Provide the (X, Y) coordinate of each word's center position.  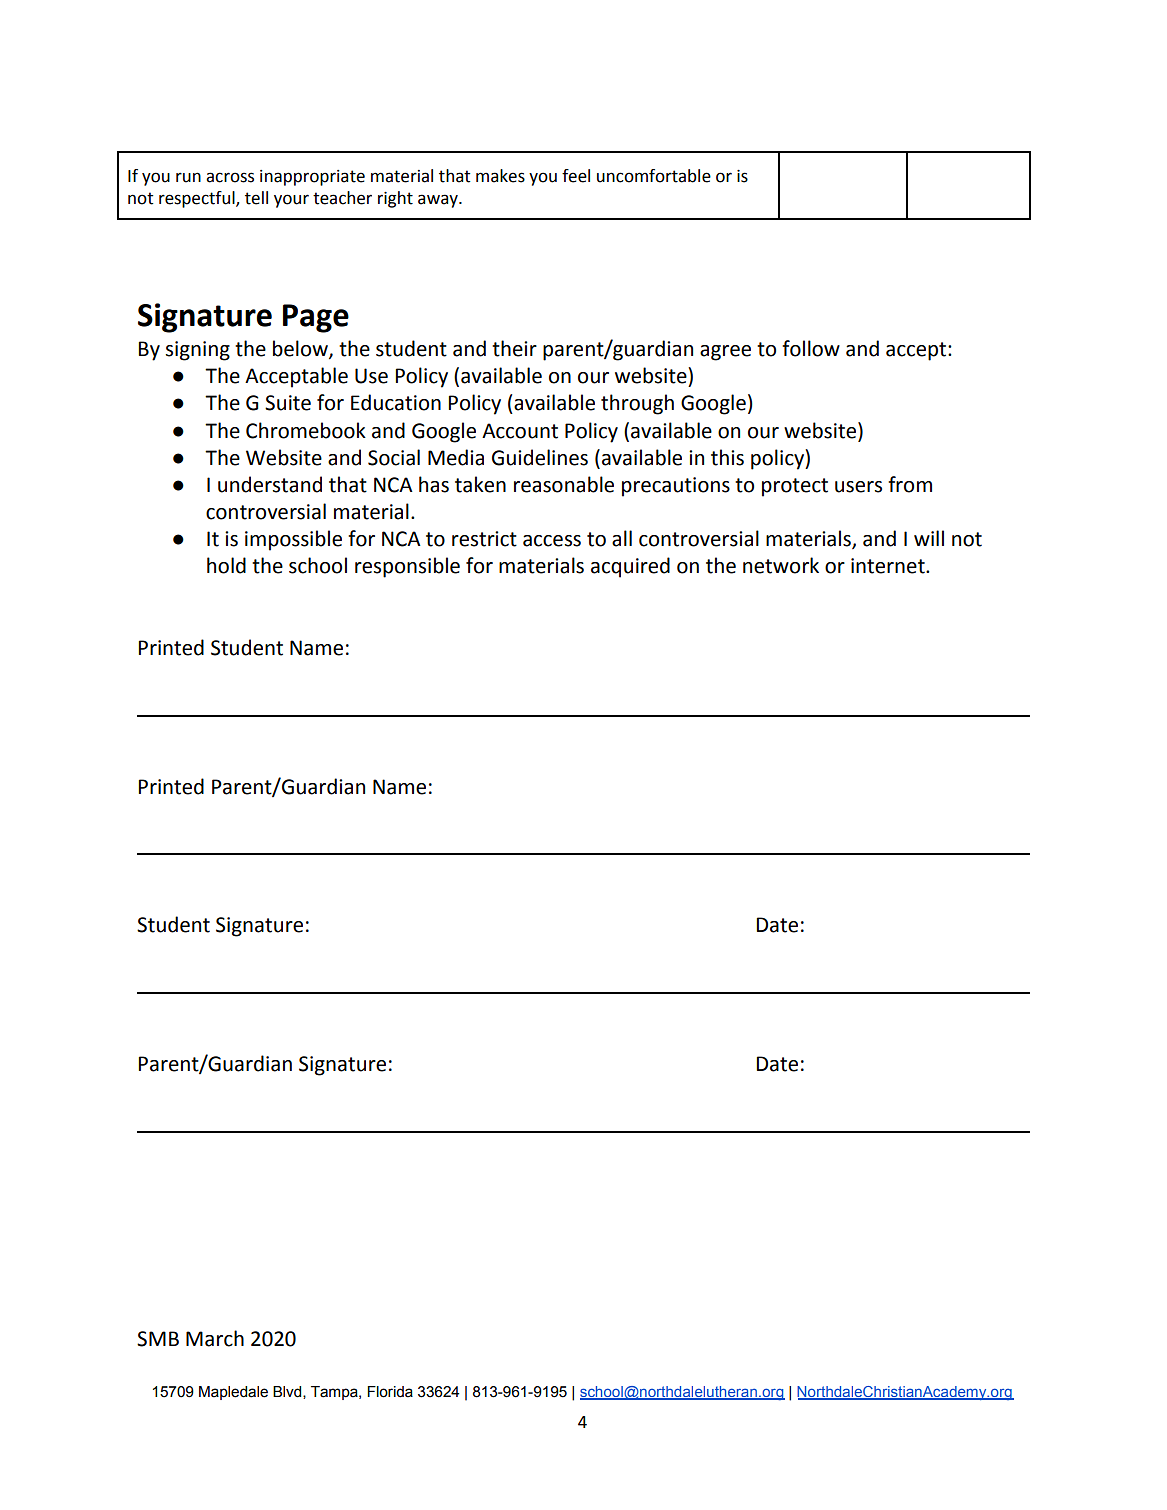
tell (256, 198)
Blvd (288, 1392)
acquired (630, 567)
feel (576, 176)
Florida (390, 1392)
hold (226, 565)
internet (889, 566)
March (215, 1338)
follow (811, 348)
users (858, 487)
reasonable (564, 484)
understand (270, 484)
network (781, 565)
